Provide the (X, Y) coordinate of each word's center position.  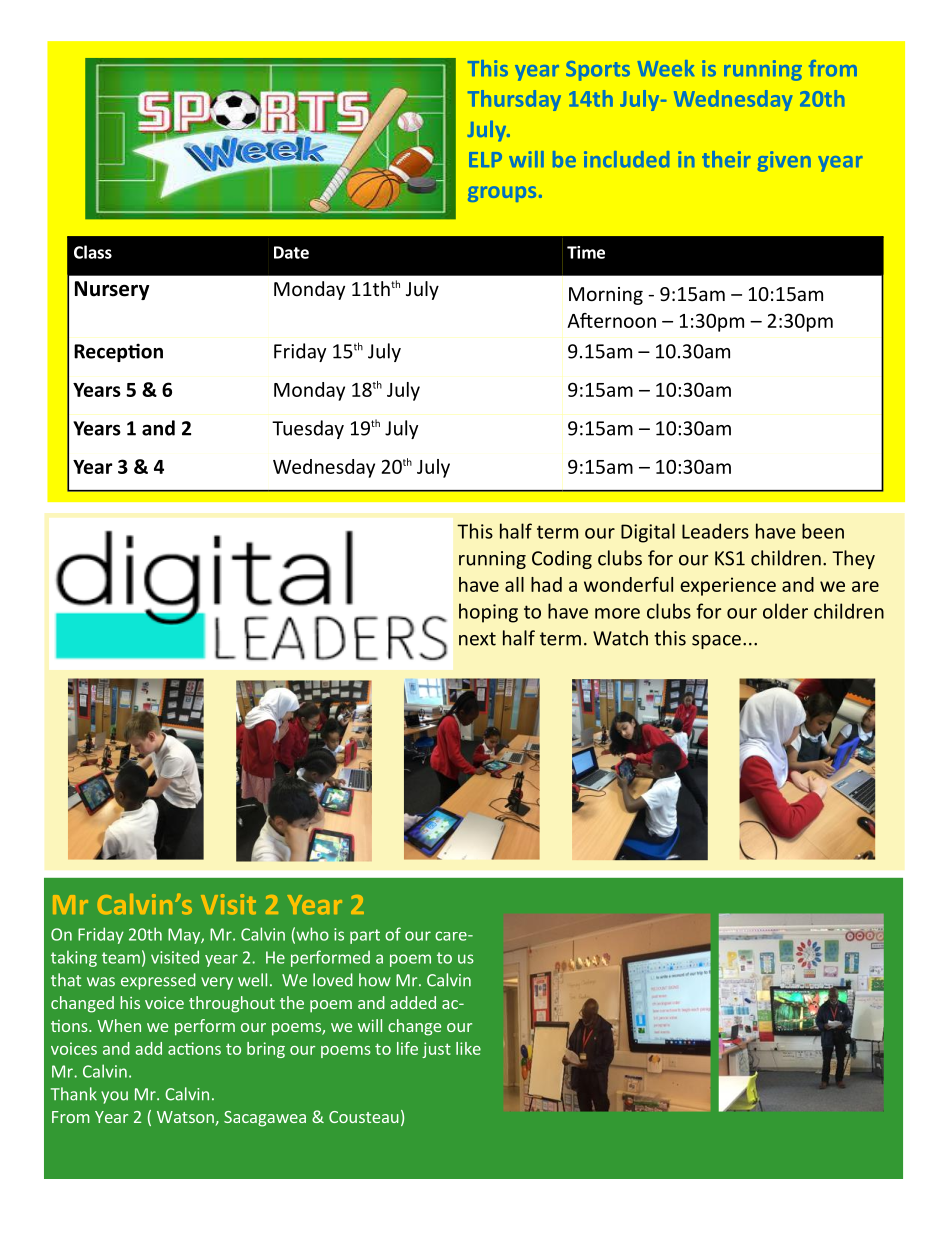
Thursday (514, 100)
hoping (488, 613)
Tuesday (308, 429)
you (114, 1097)
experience (728, 586)
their (726, 159)
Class (93, 252)
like (468, 1048)
